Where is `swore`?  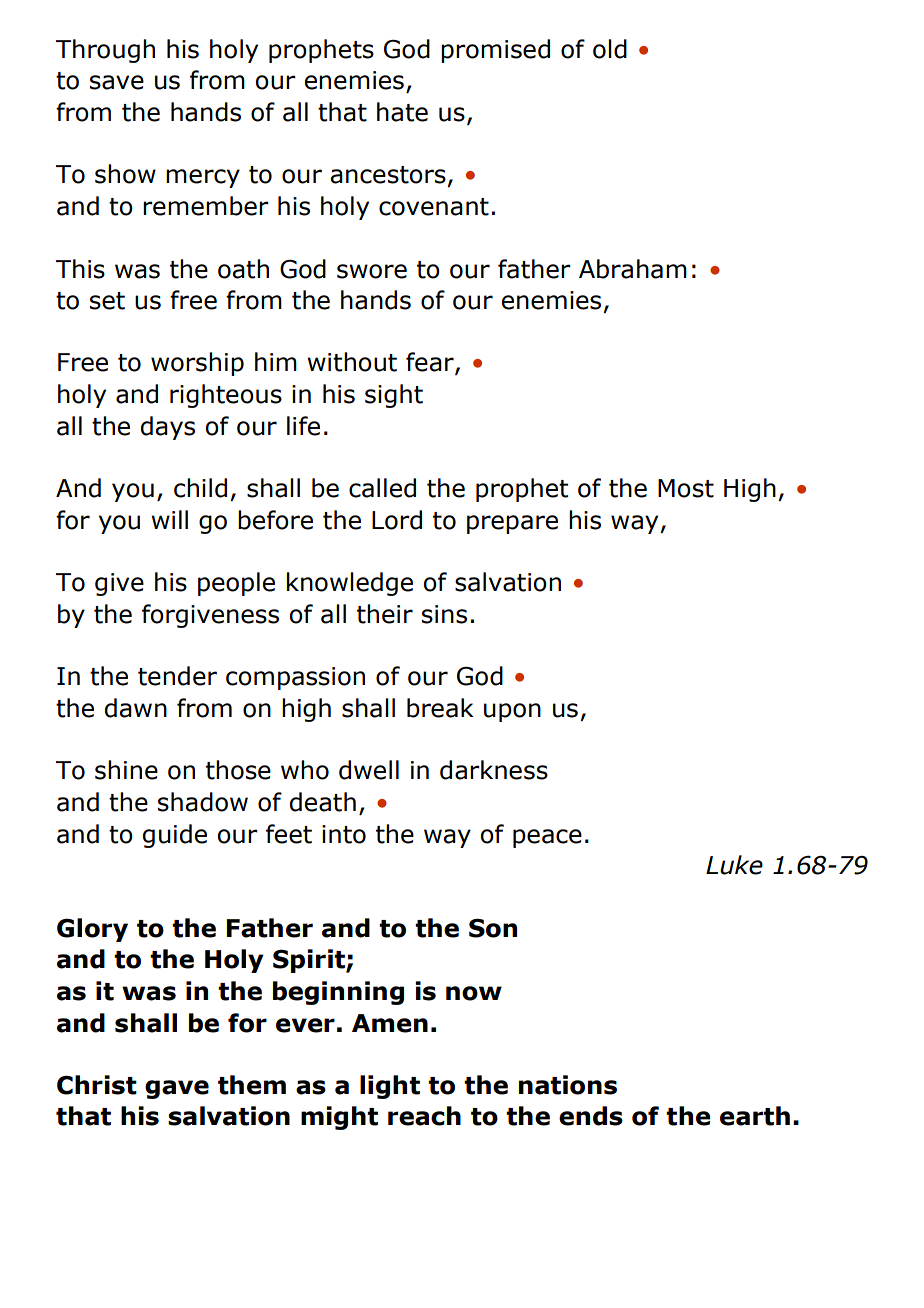
swore is located at coordinates (372, 271).
